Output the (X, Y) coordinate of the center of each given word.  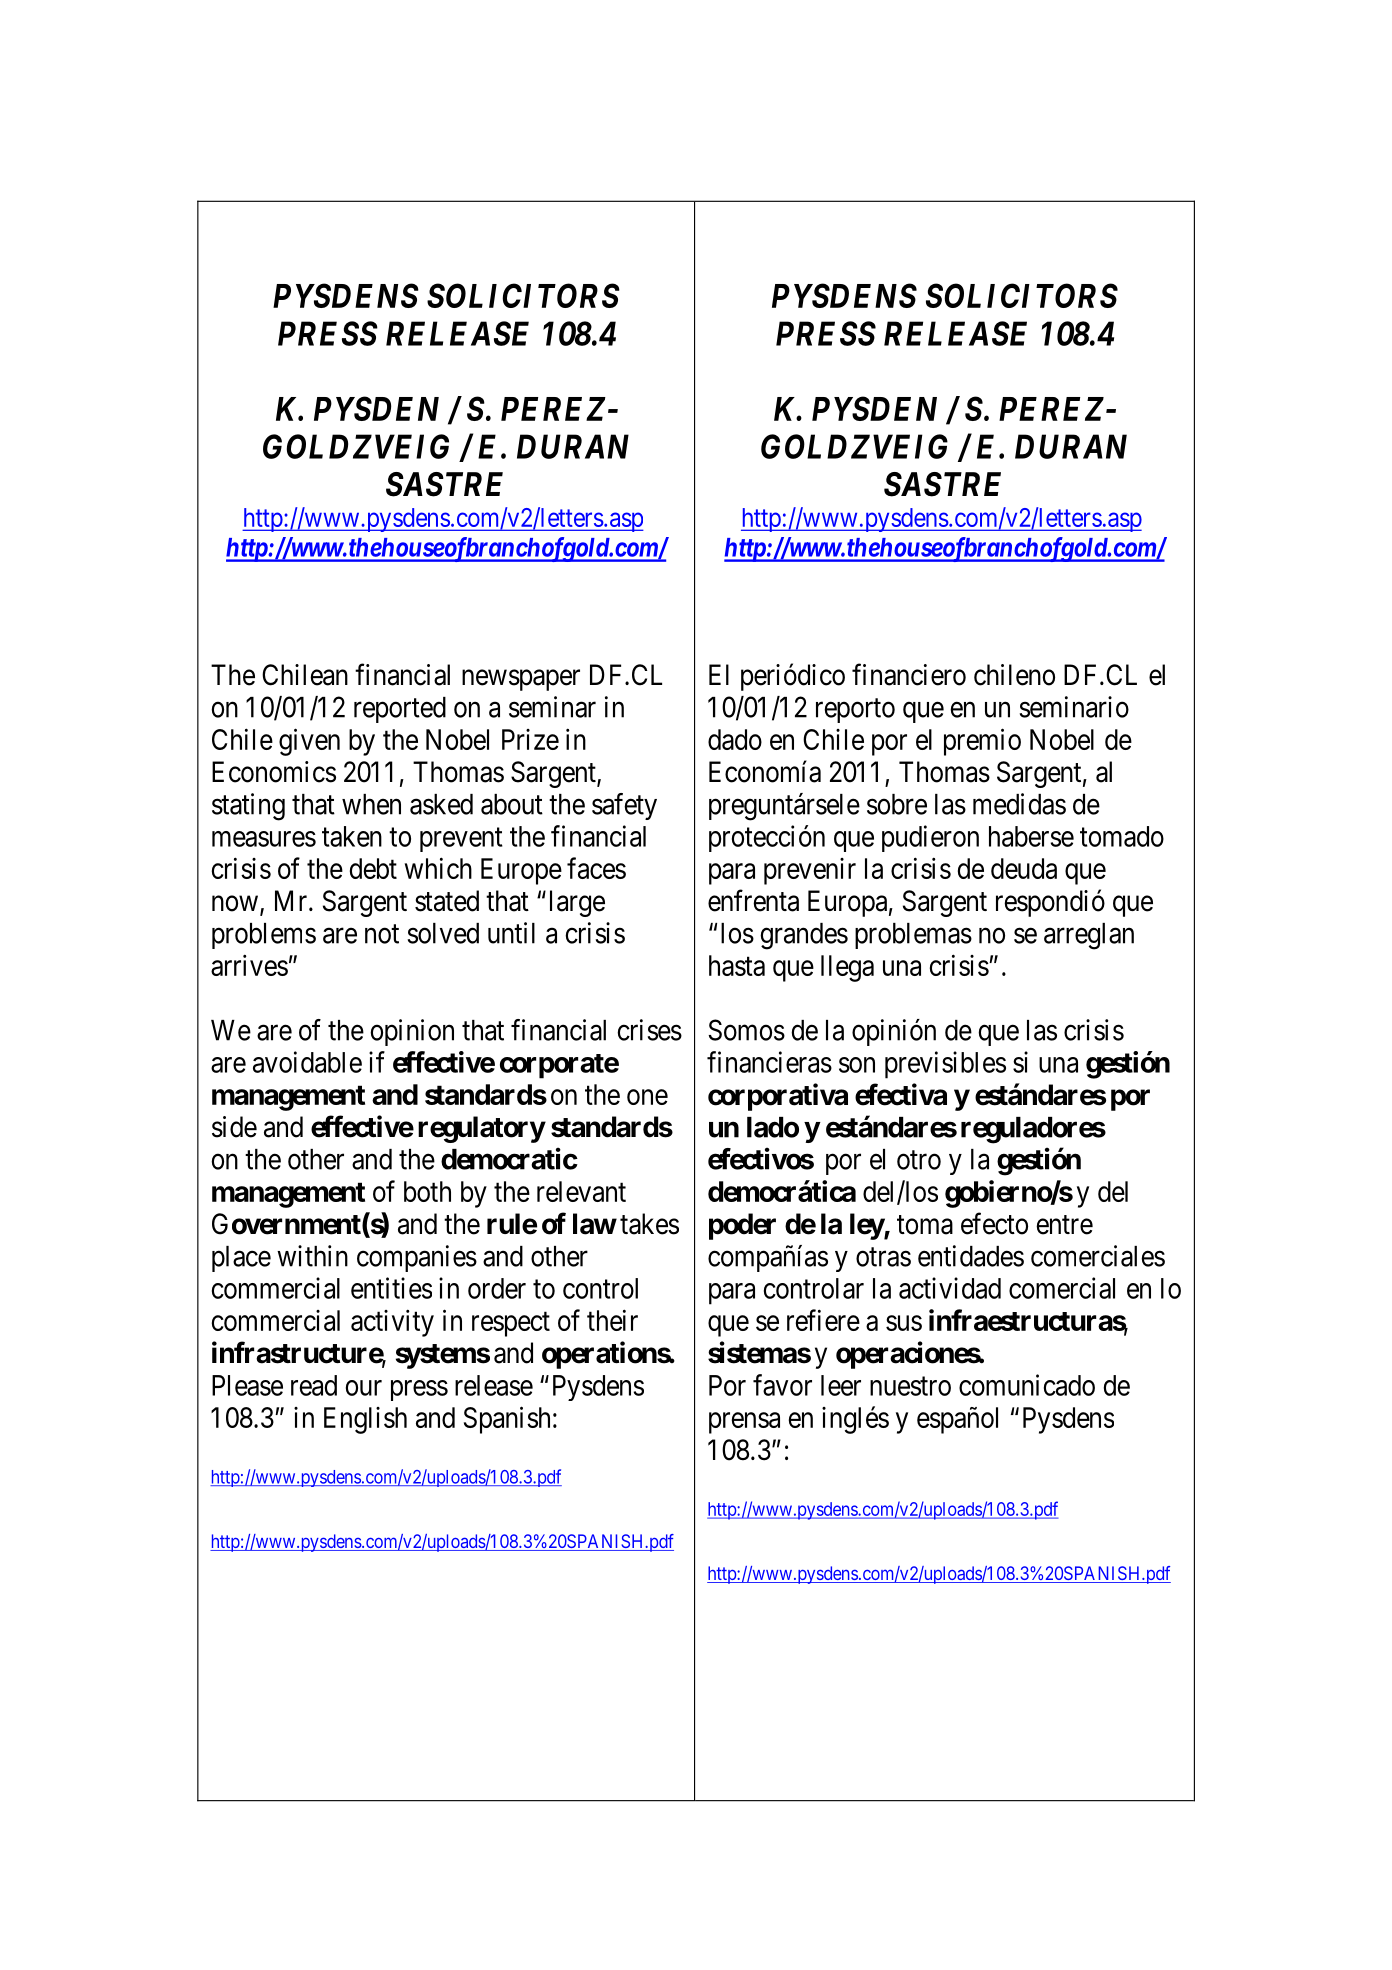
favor (782, 1385)
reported (400, 710)
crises (649, 1030)
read (314, 1385)
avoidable (307, 1062)
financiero (909, 674)
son (857, 1065)
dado (735, 739)
